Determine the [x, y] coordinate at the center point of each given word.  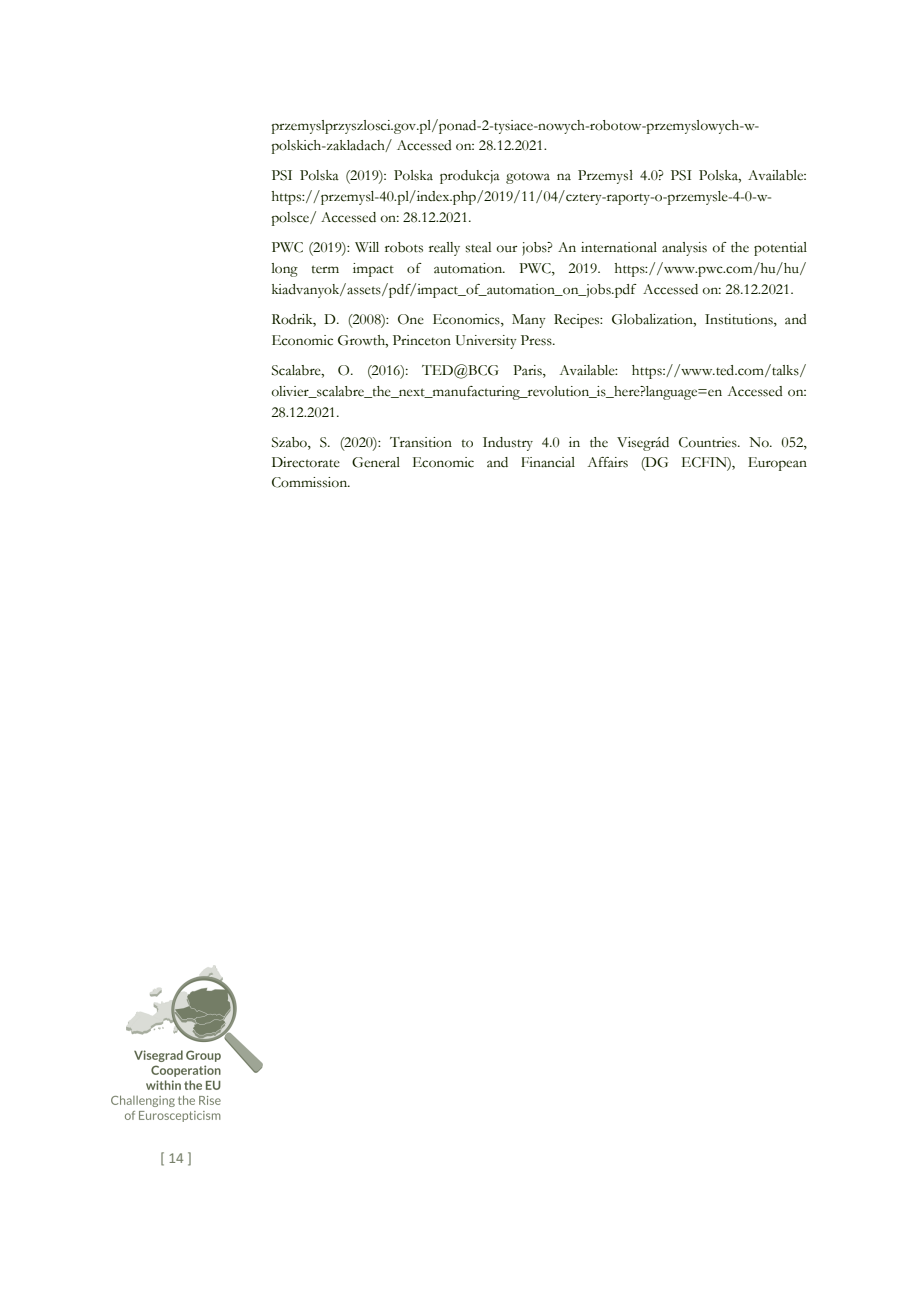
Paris [528, 371]
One [411, 319]
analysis [684, 249]
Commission [311, 482]
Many [529, 321]
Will [367, 247]
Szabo [290, 442]
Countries [709, 442]
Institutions [740, 320]
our [507, 249]
